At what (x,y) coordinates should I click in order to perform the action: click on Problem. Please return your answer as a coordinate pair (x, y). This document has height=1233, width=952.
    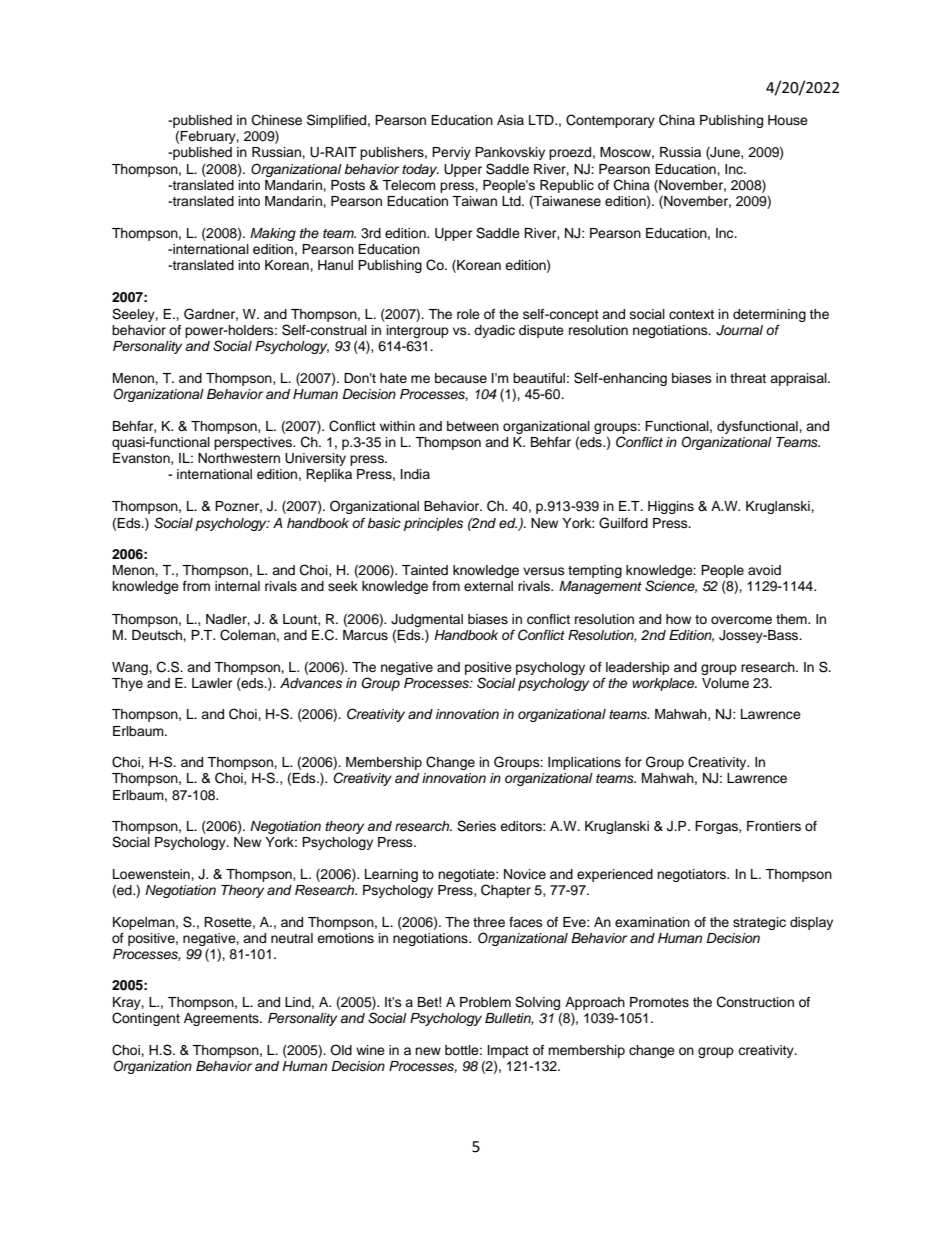
    Looking at the image, I should click on (485, 1002).
